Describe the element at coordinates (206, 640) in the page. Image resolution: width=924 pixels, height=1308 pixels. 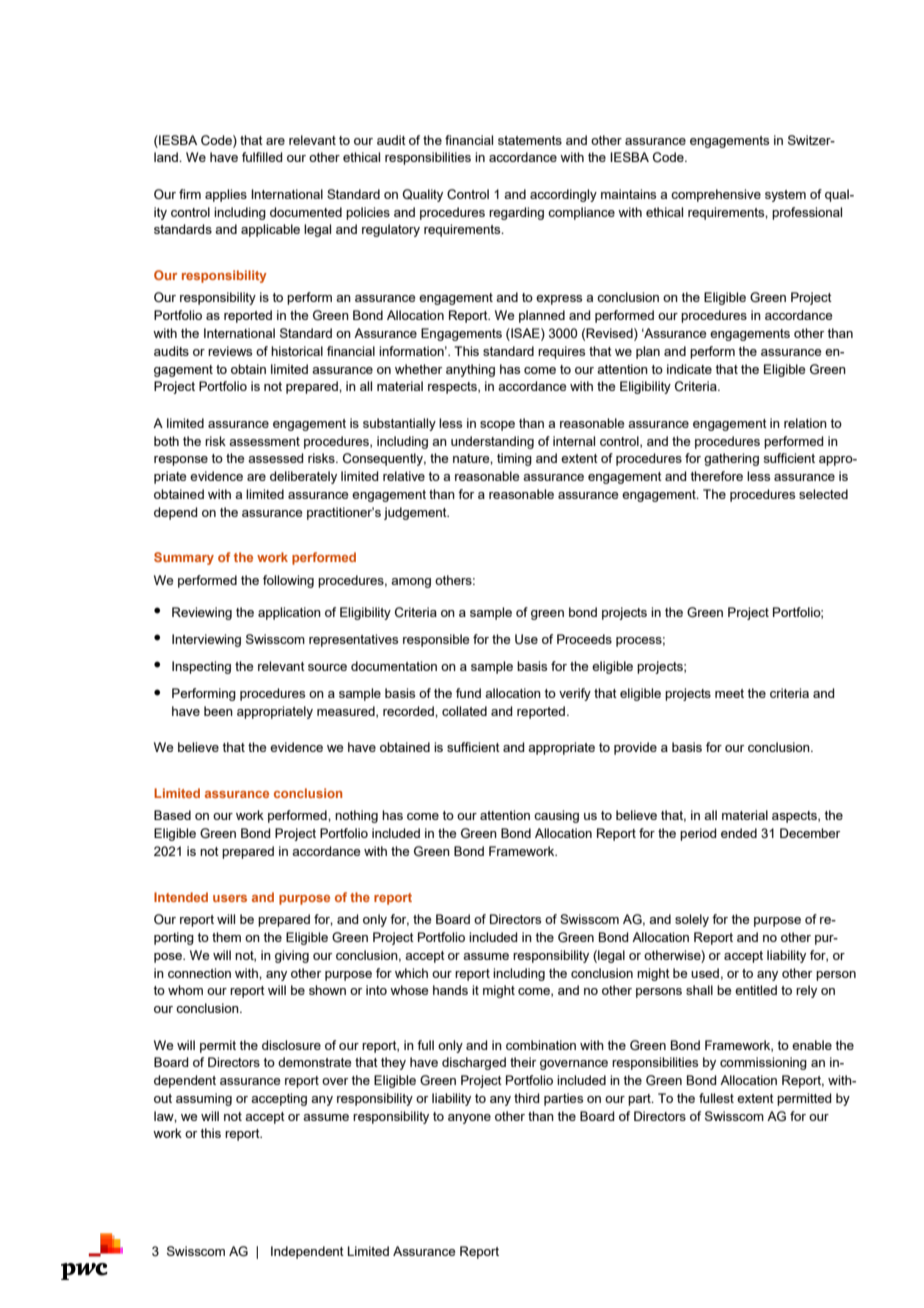
I see `Interviewing` at that location.
